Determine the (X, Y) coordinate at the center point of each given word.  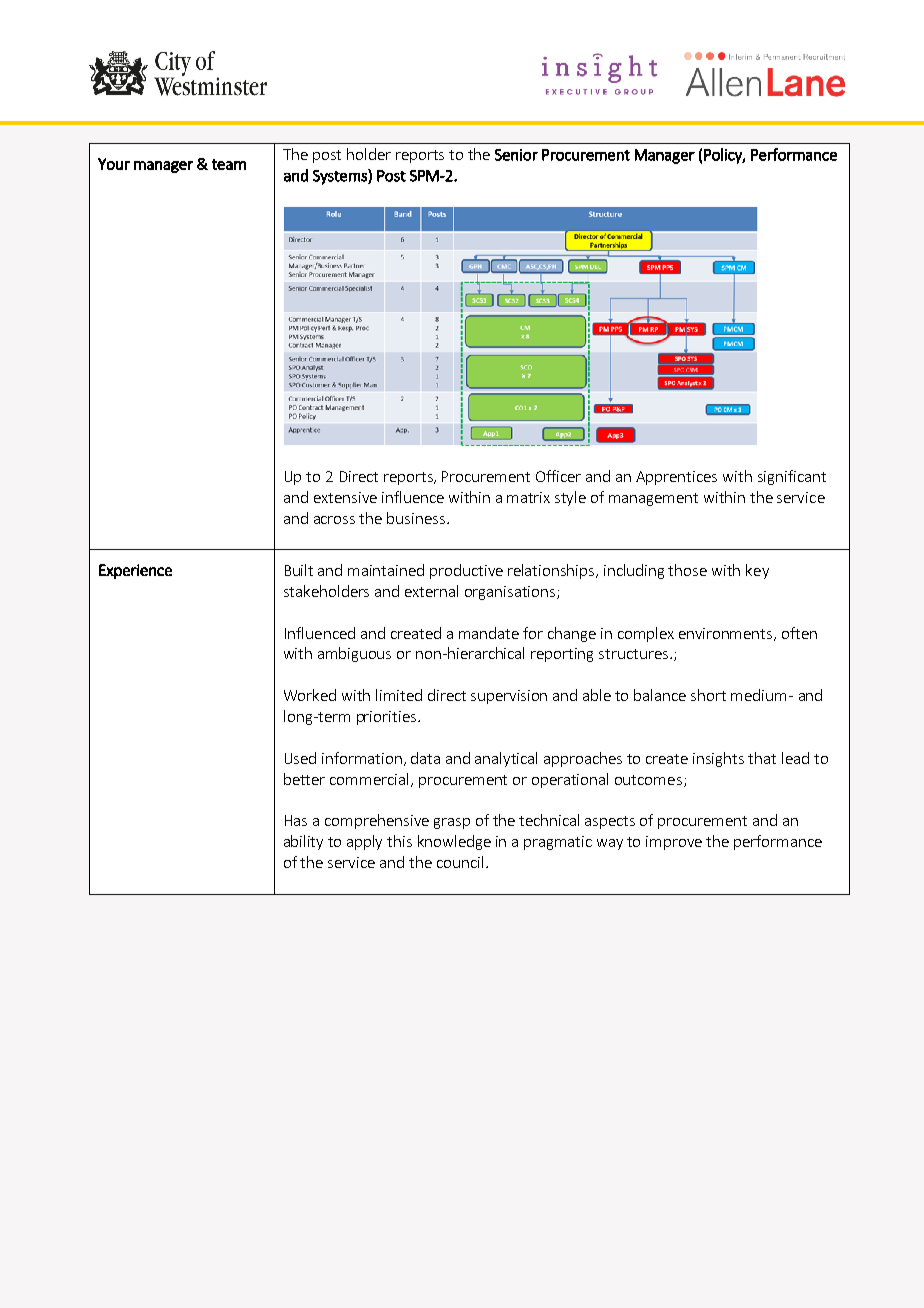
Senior (516, 155)
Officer (558, 476)
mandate (489, 633)
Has (296, 820)
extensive (345, 497)
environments (727, 634)
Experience (135, 571)
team (229, 164)
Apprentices (676, 478)
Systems (341, 177)
